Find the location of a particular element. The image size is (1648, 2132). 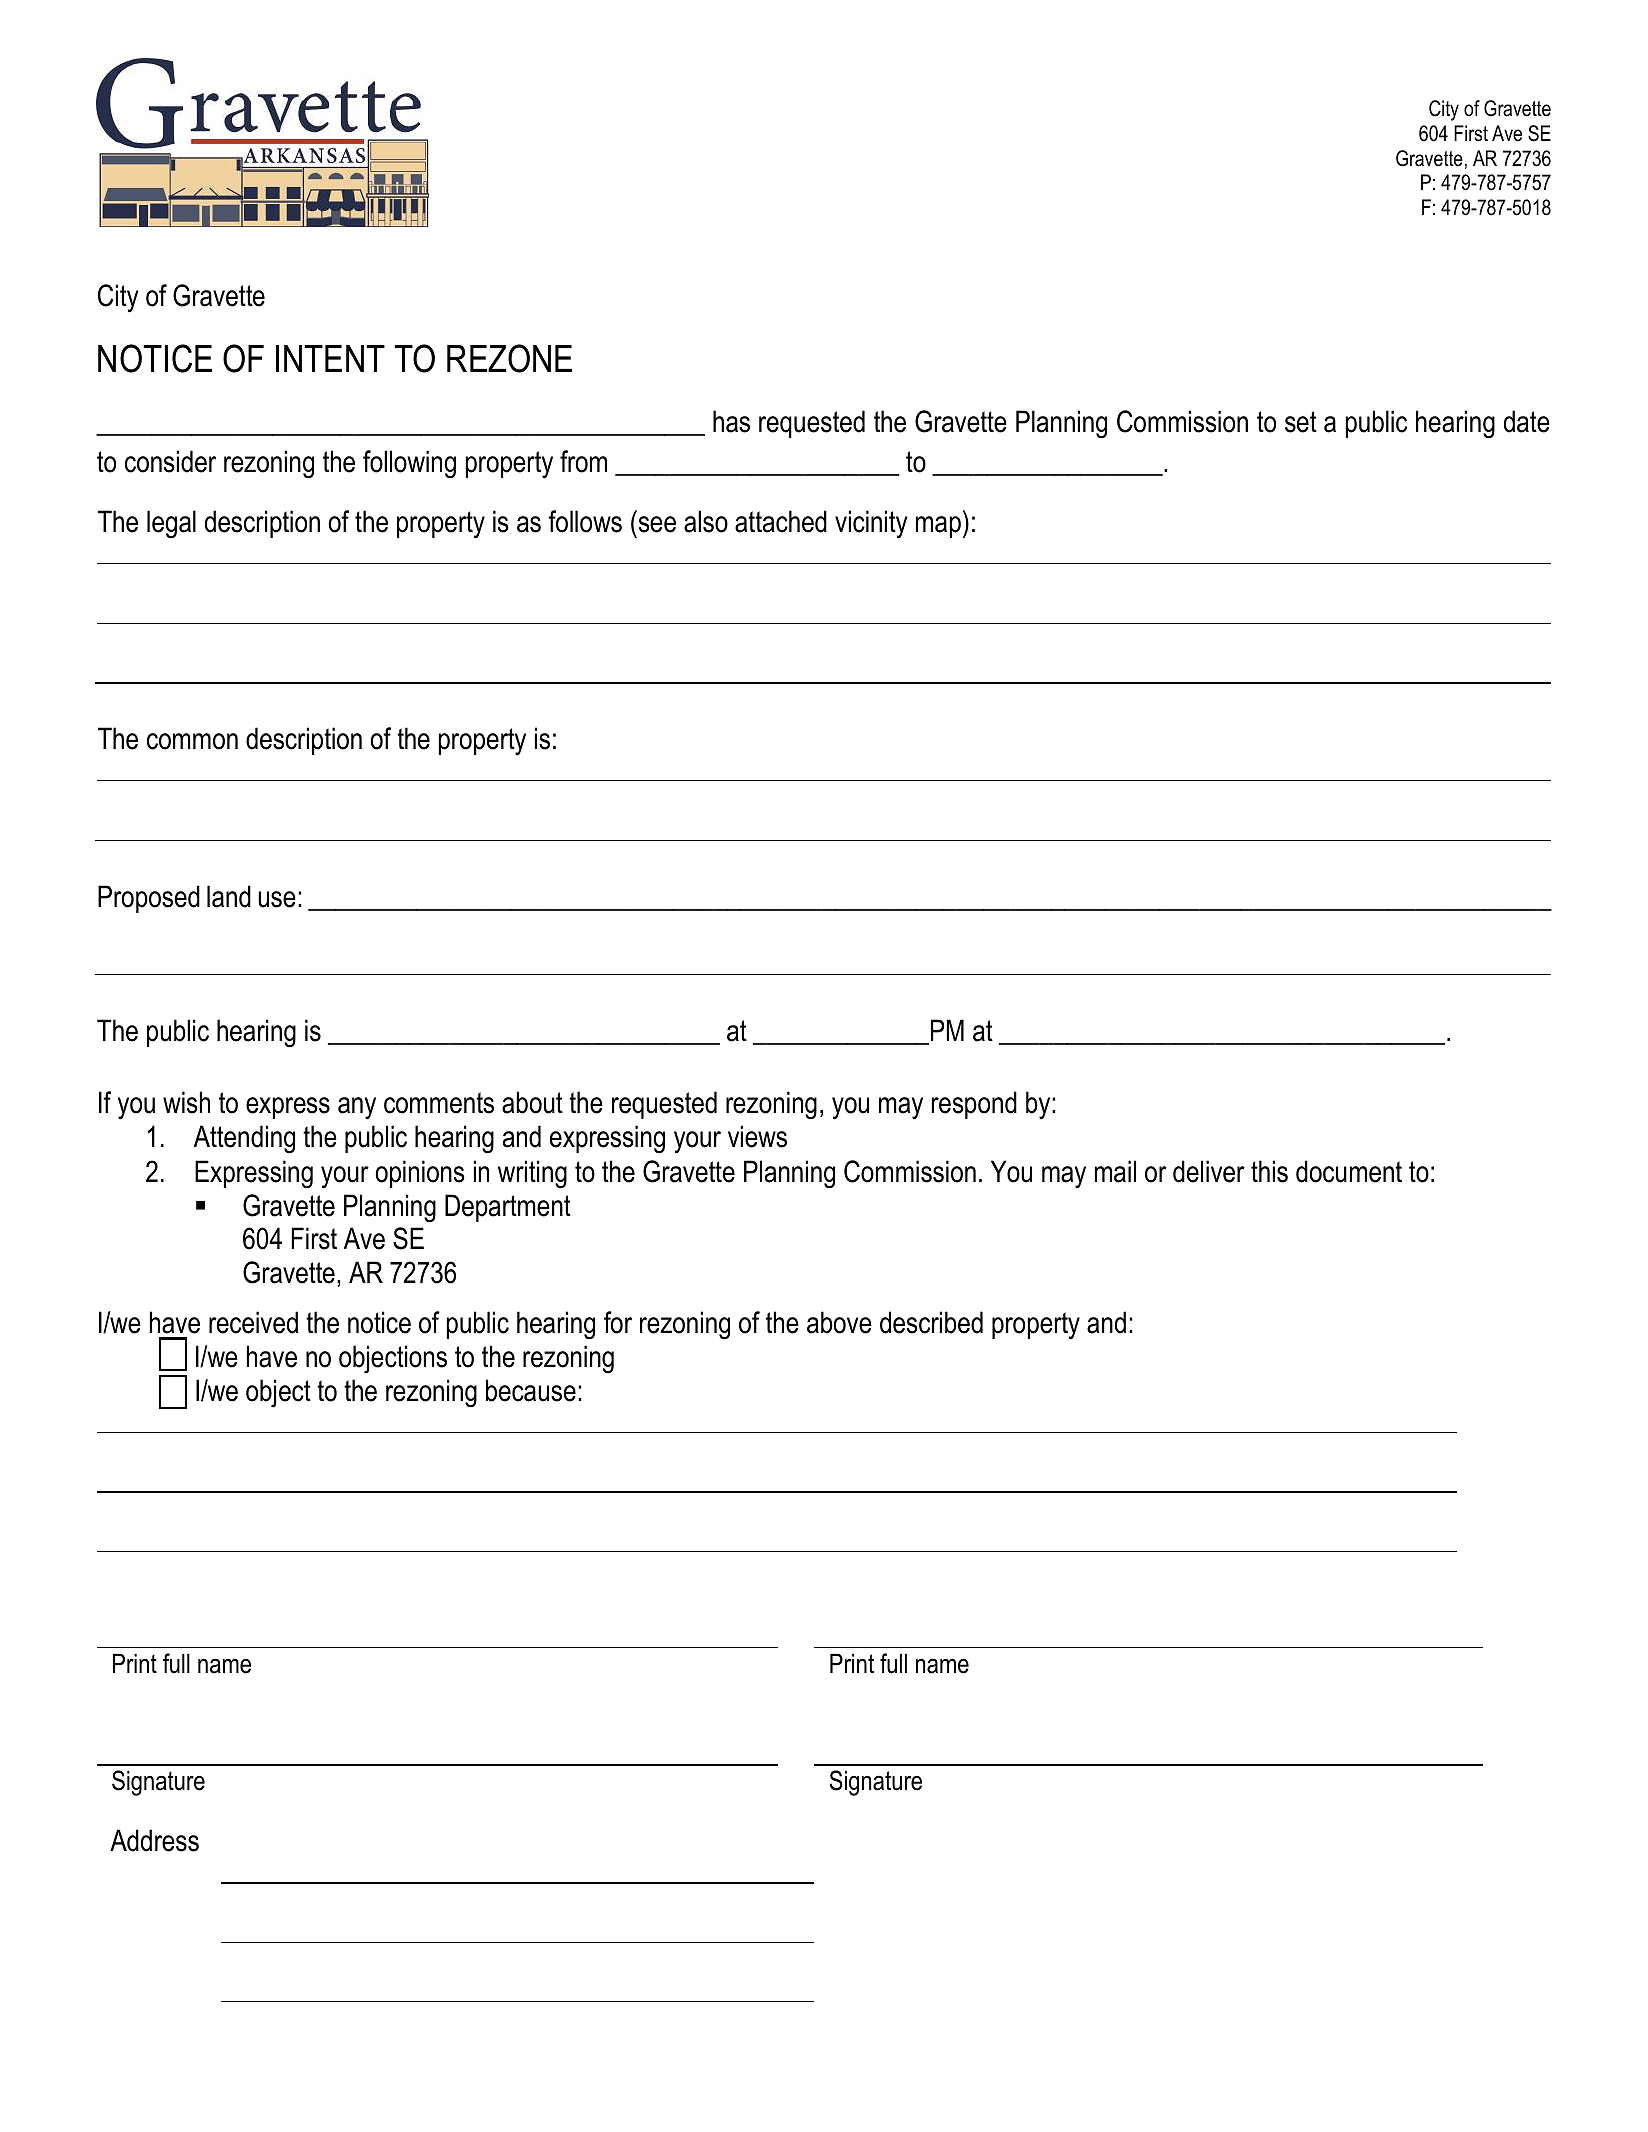

land is located at coordinates (229, 896).
